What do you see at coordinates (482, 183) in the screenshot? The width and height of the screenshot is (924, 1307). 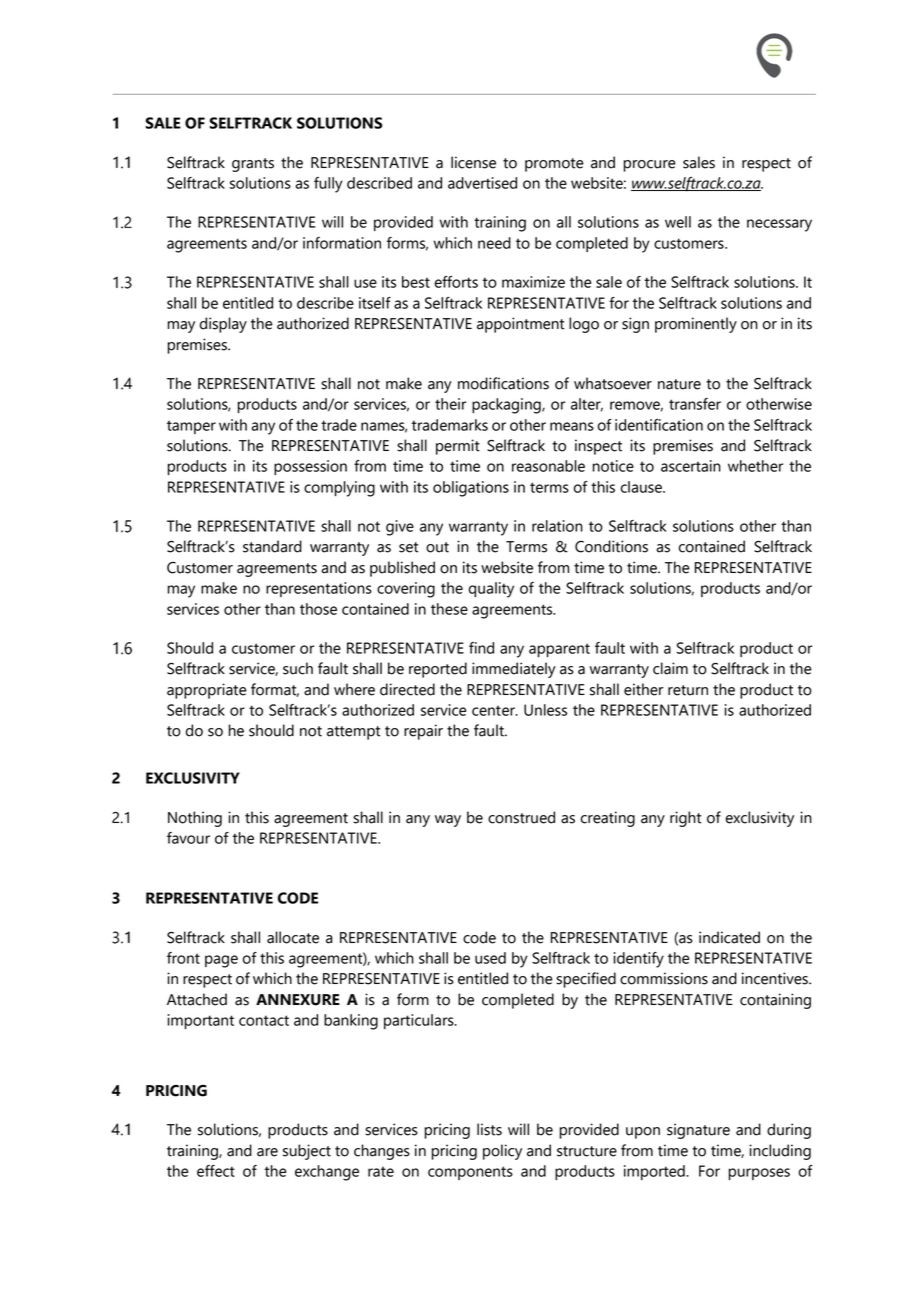 I see `advertised` at bounding box center [482, 183].
